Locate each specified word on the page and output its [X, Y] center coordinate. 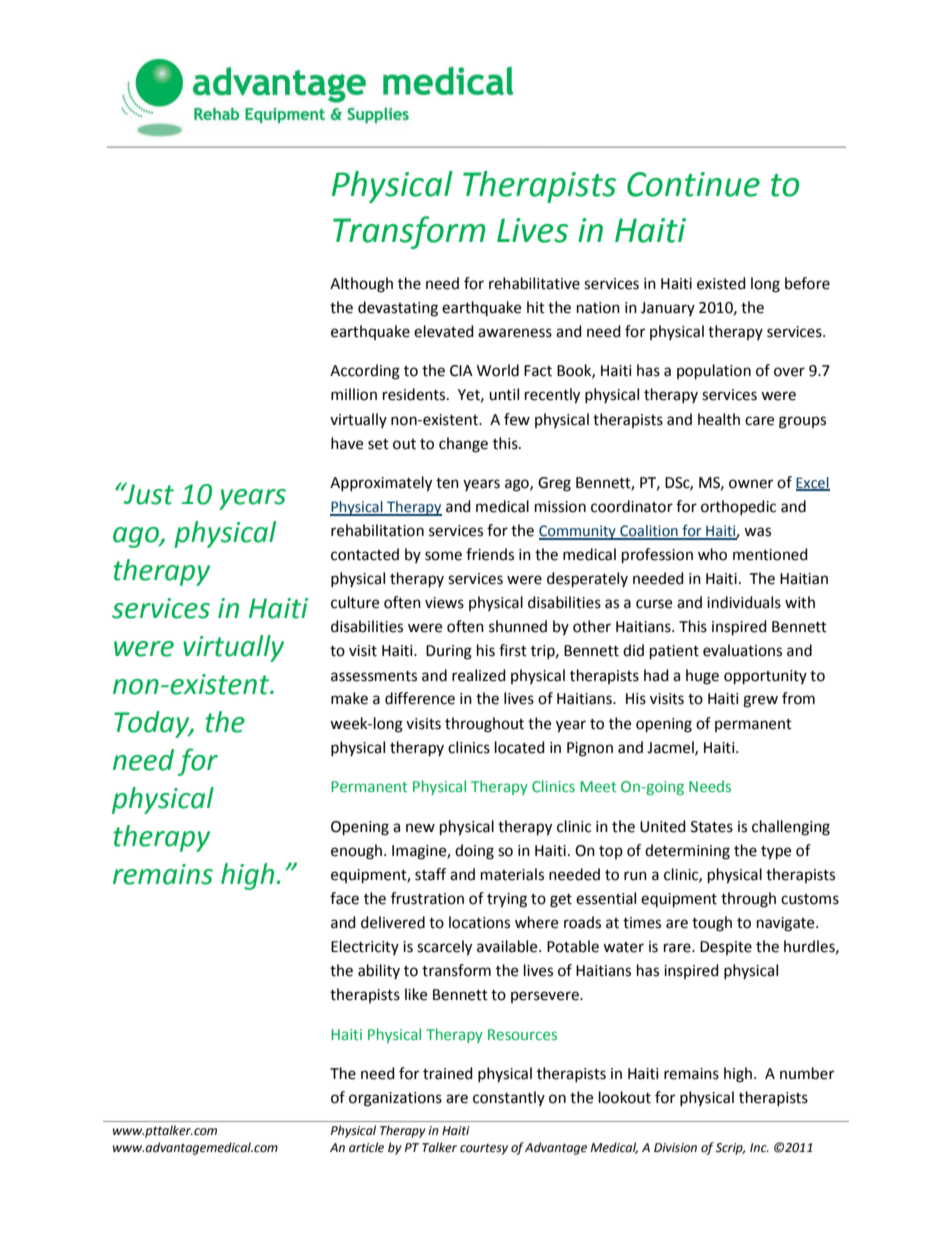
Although [361, 285]
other [592, 626]
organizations [395, 1099]
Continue [693, 184]
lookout [625, 1097]
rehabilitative [534, 283]
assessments [374, 676]
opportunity [765, 677]
